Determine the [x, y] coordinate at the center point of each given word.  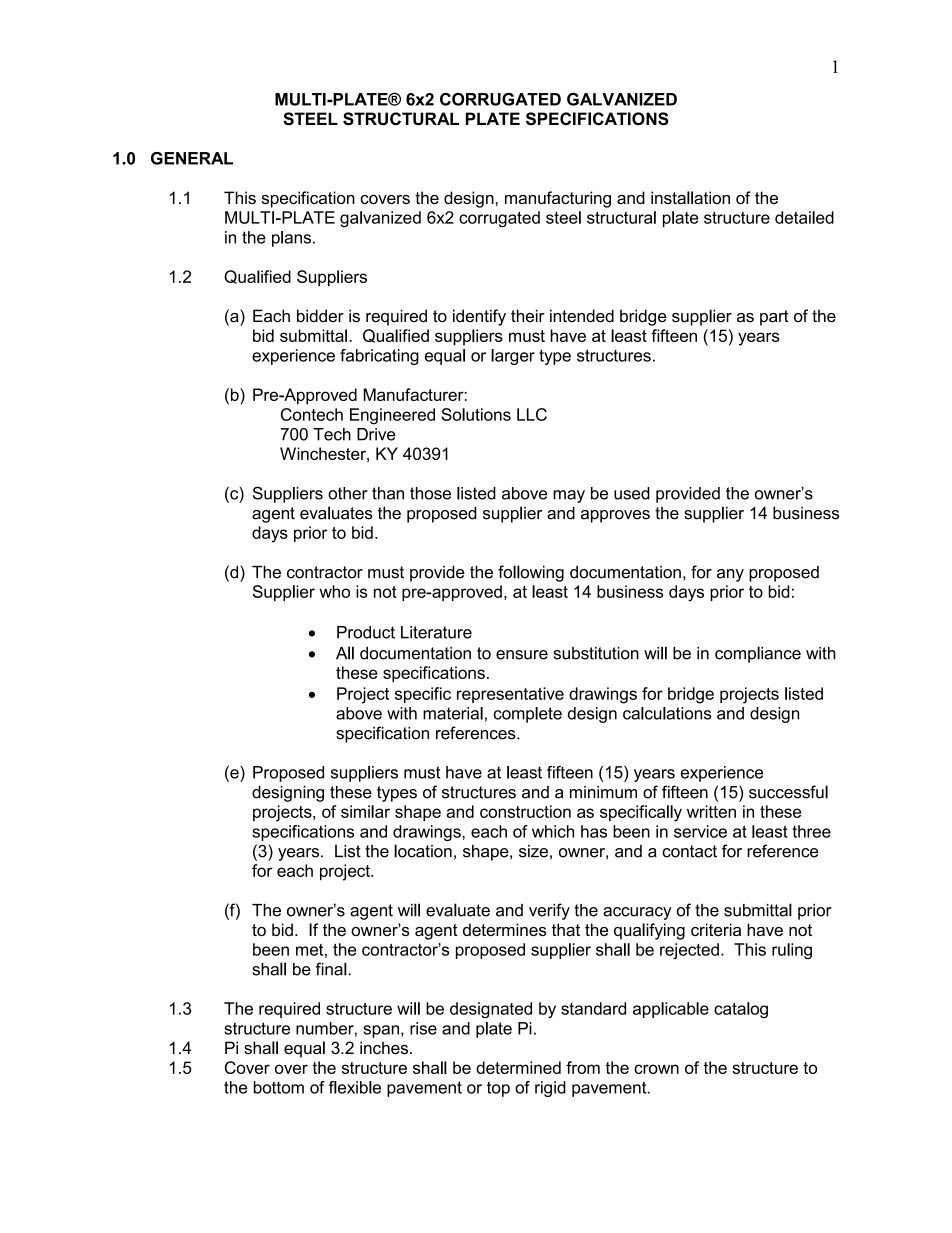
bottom [279, 1087]
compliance [758, 654]
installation [690, 197]
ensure [522, 655]
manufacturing [558, 199]
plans [293, 239]
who [334, 591]
